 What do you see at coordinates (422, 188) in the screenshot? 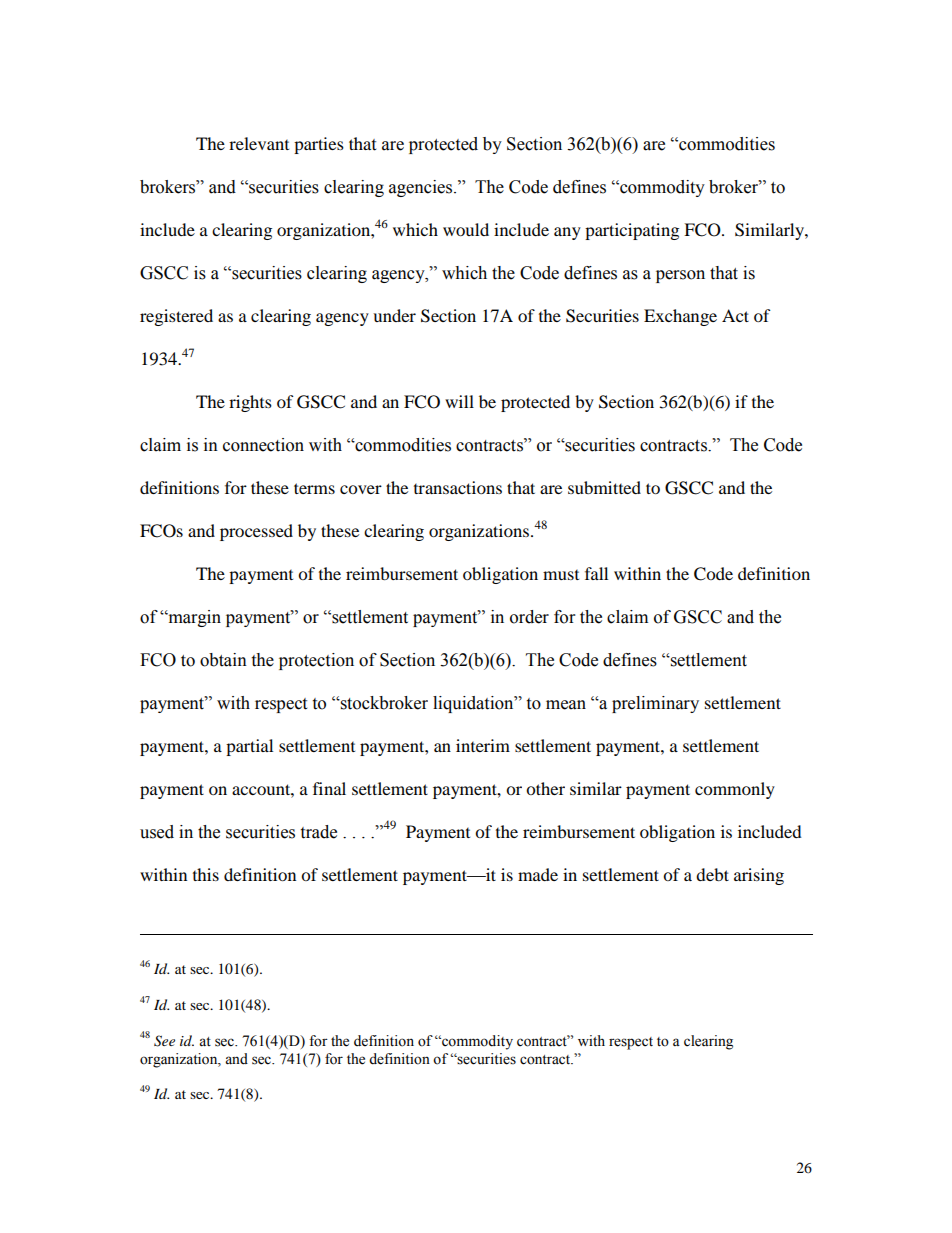
I see `agencies` at bounding box center [422, 188].
